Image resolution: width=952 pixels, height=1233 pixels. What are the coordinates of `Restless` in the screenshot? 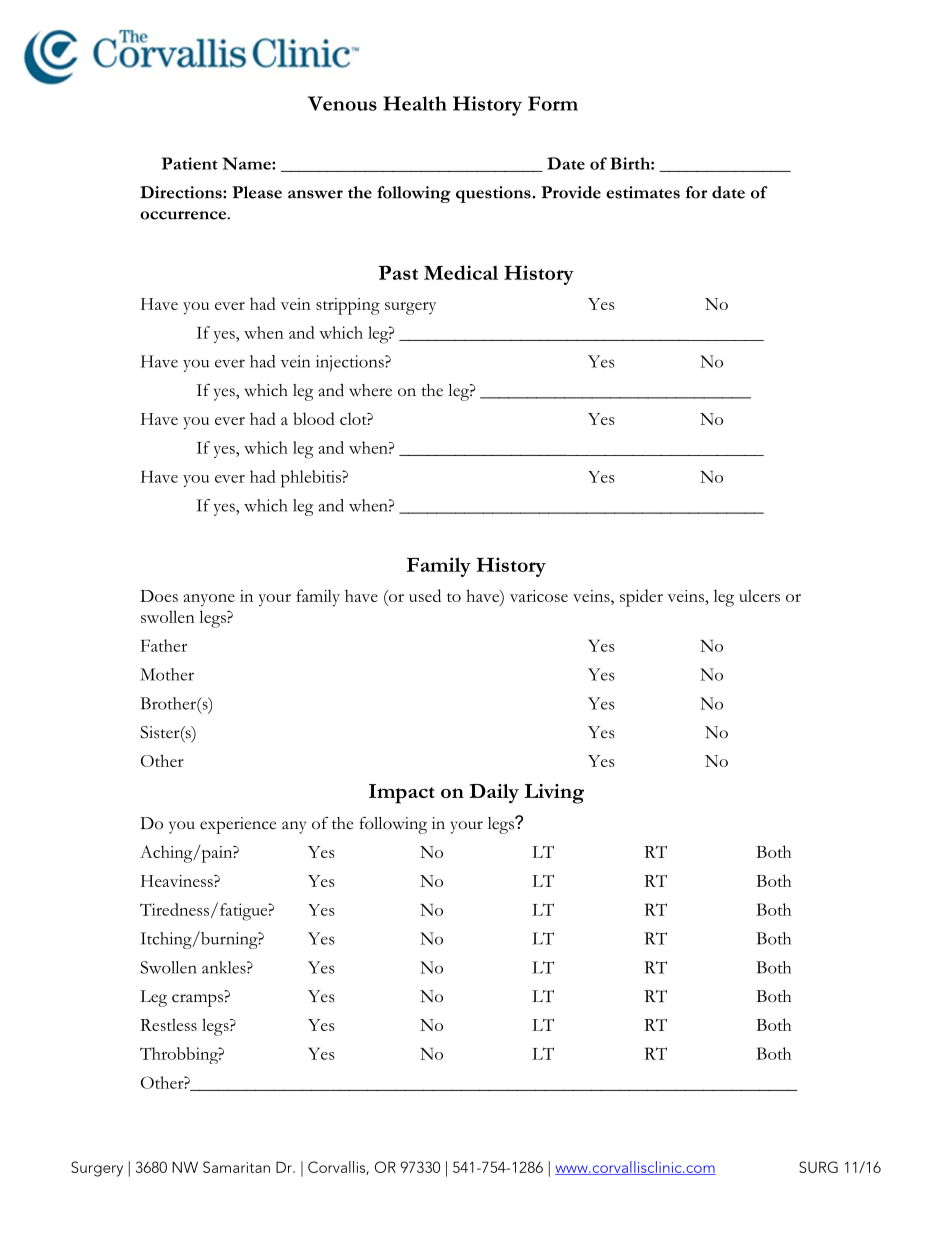 It's located at (168, 1024).
